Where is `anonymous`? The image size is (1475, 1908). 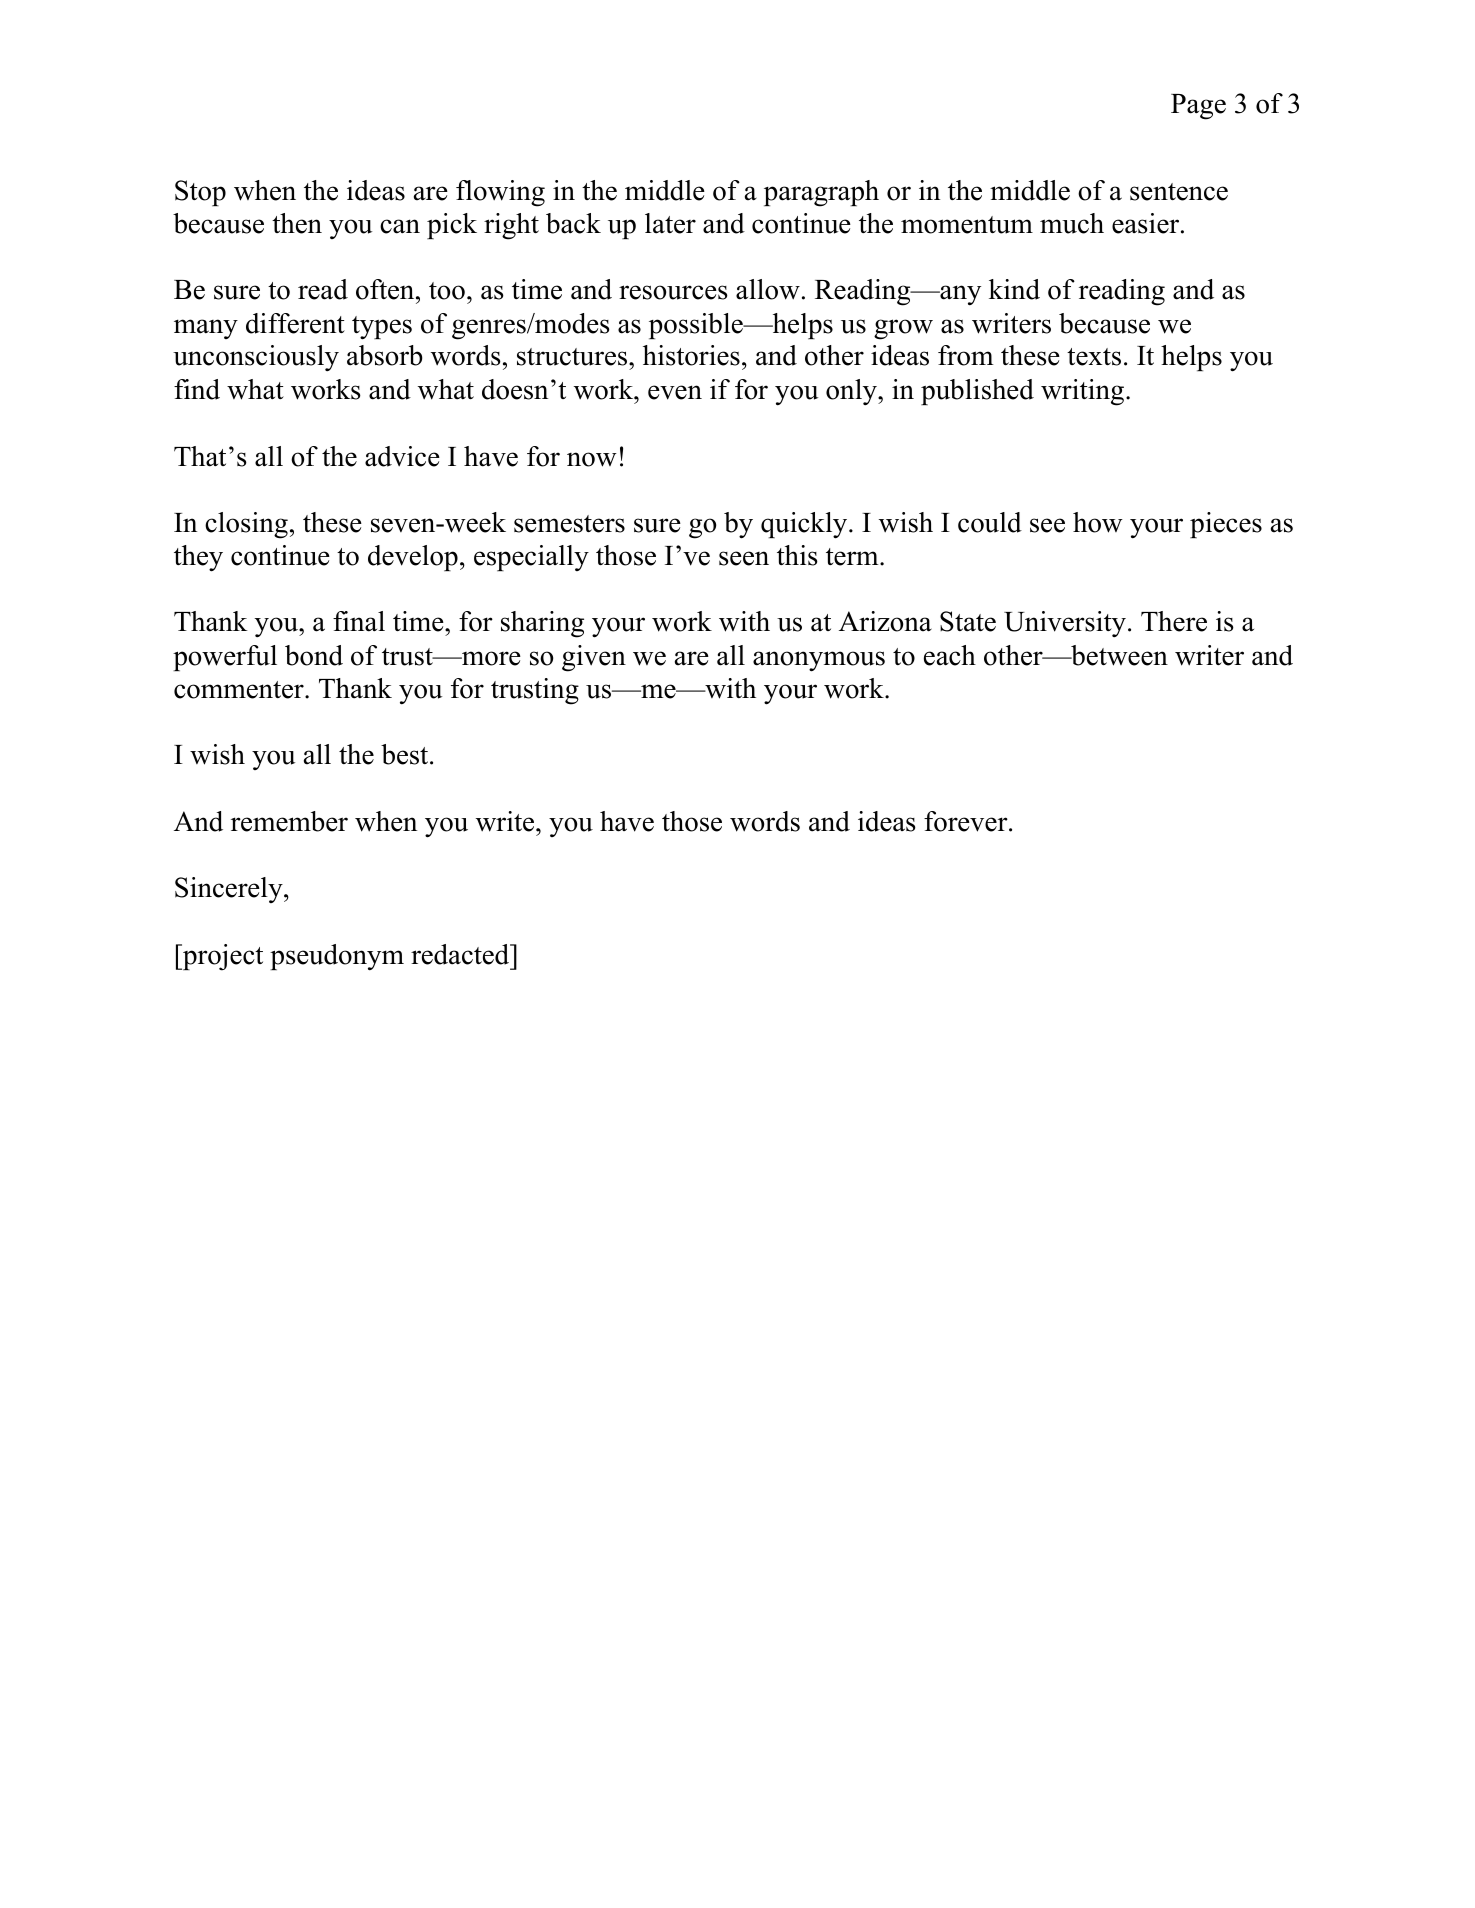
anonymous is located at coordinates (819, 661).
